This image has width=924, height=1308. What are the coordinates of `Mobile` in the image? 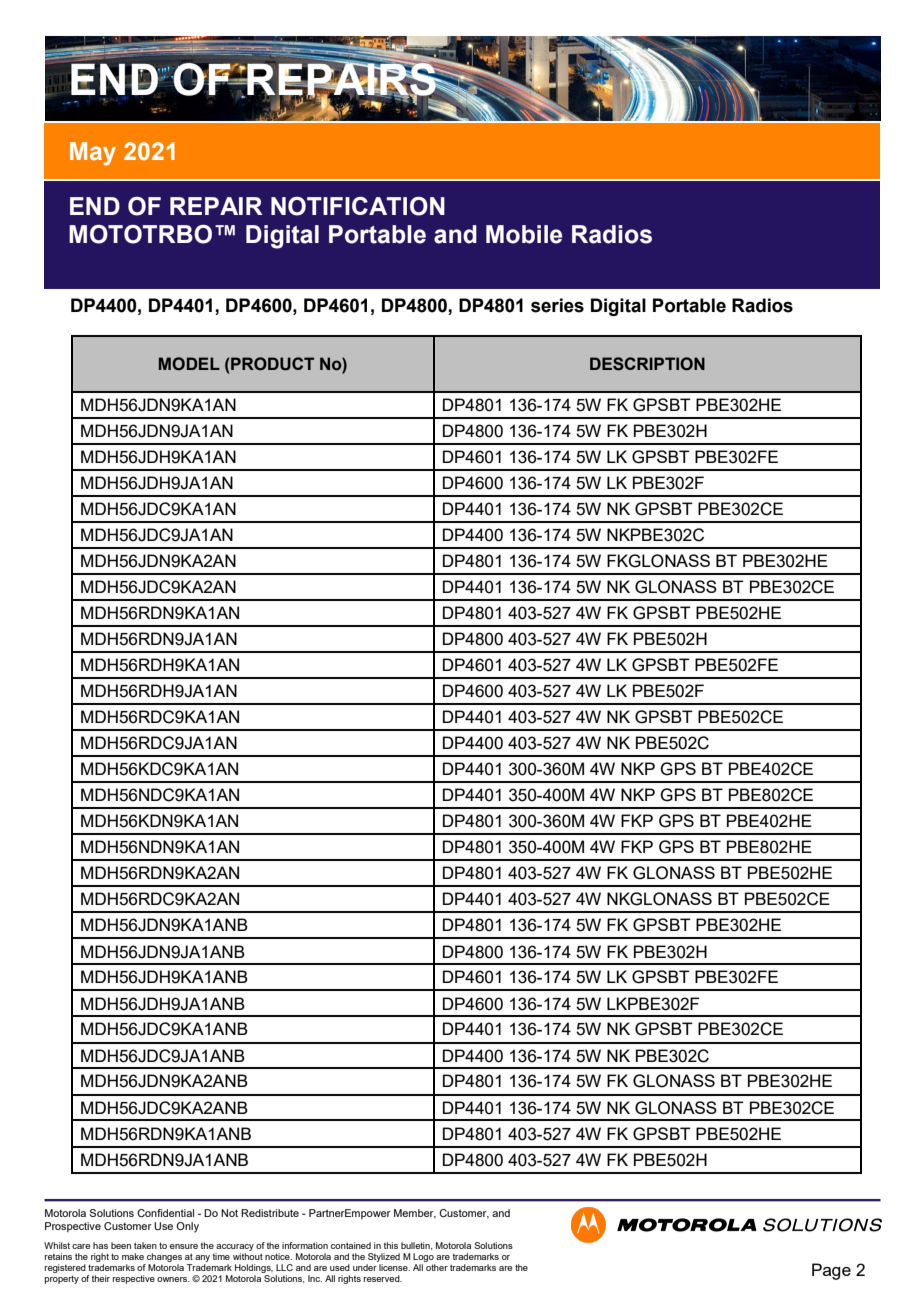 It's located at (524, 234).
